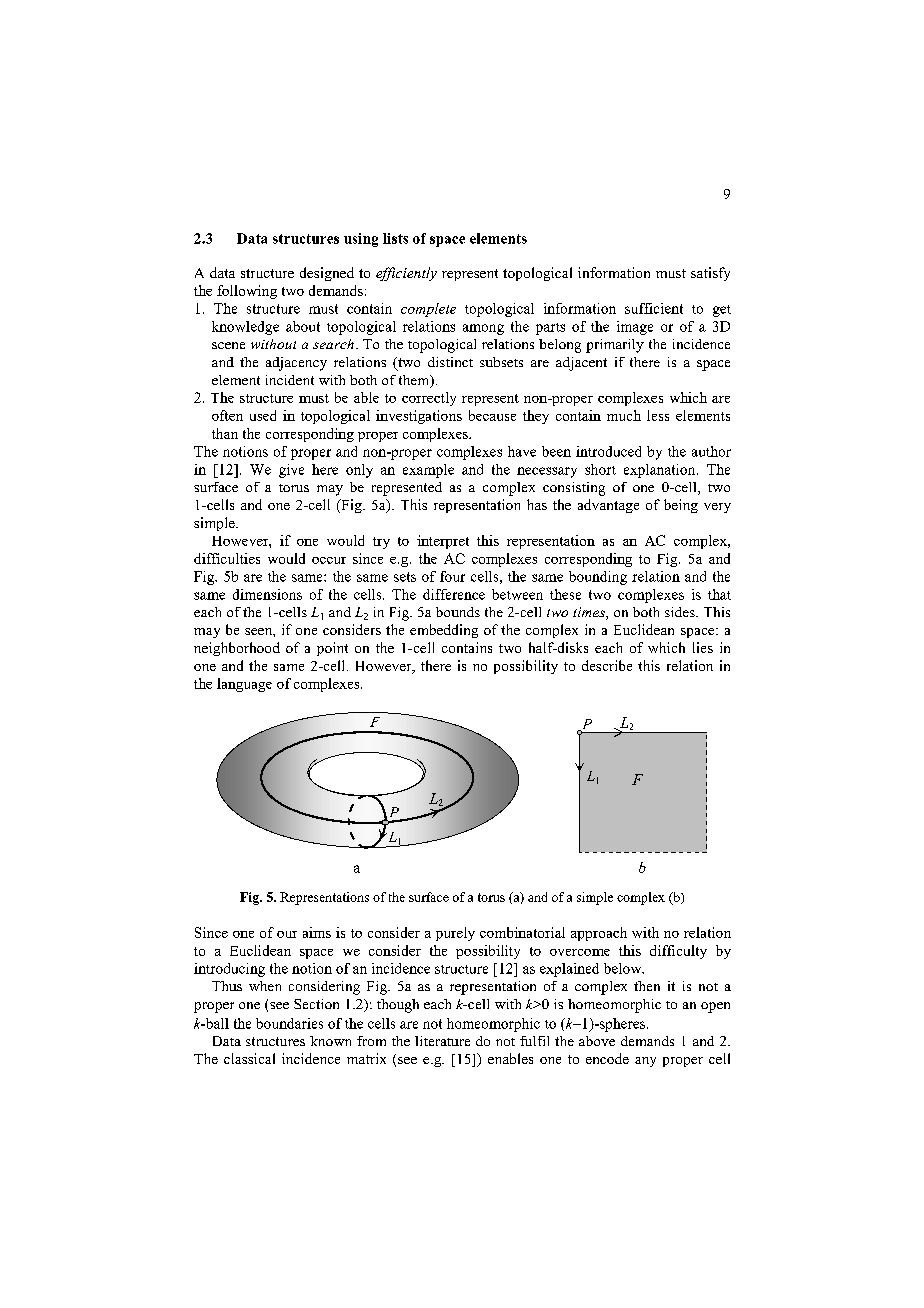 The height and width of the screenshot is (1308, 924). I want to click on any, so click(645, 1062).
